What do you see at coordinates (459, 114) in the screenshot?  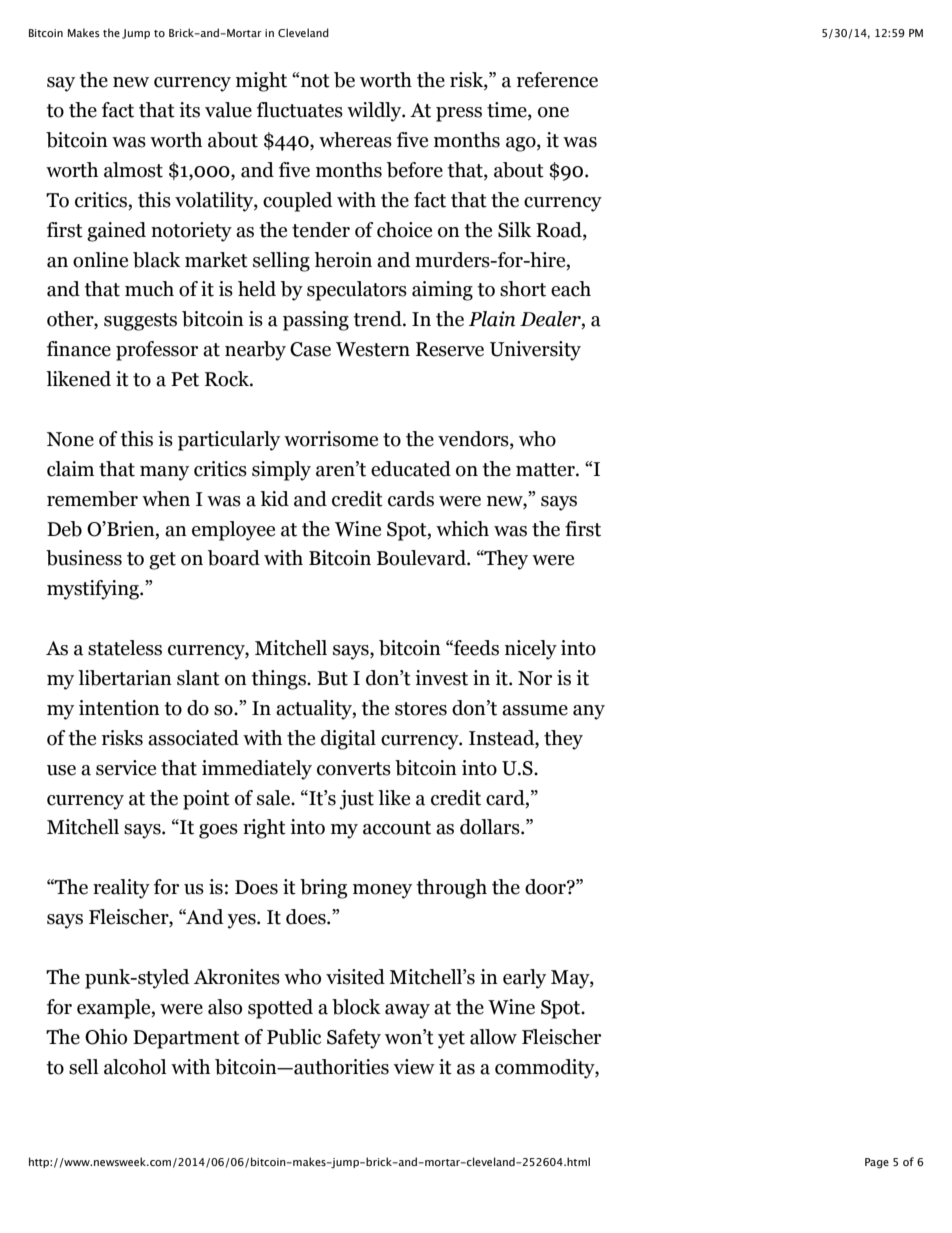 I see `press` at bounding box center [459, 114].
